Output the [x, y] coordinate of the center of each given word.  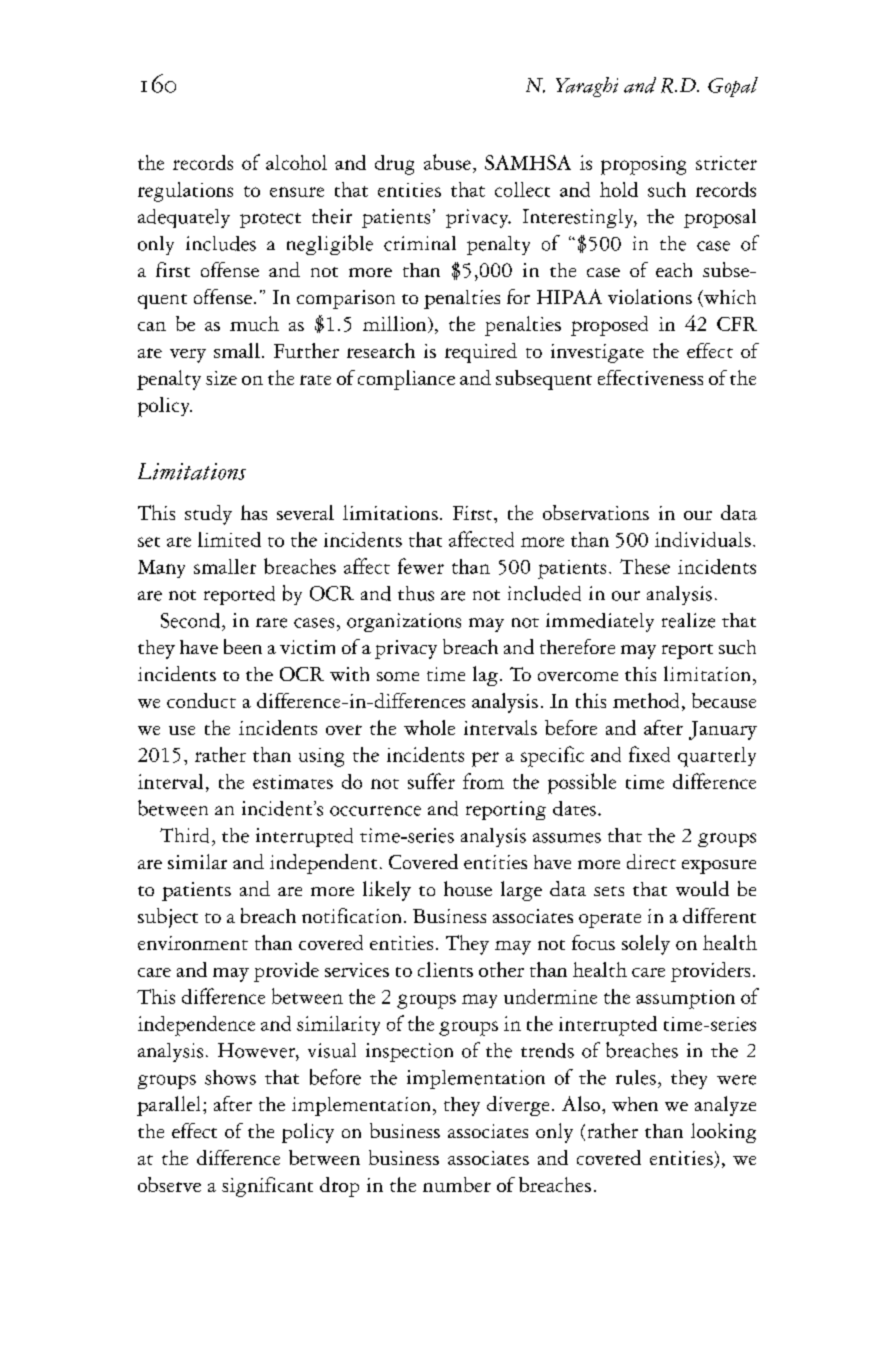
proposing [643, 165]
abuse [447, 162]
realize [688, 620]
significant [267, 1187]
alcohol [296, 162]
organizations [404, 622]
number [457, 1184]
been [243, 646]
